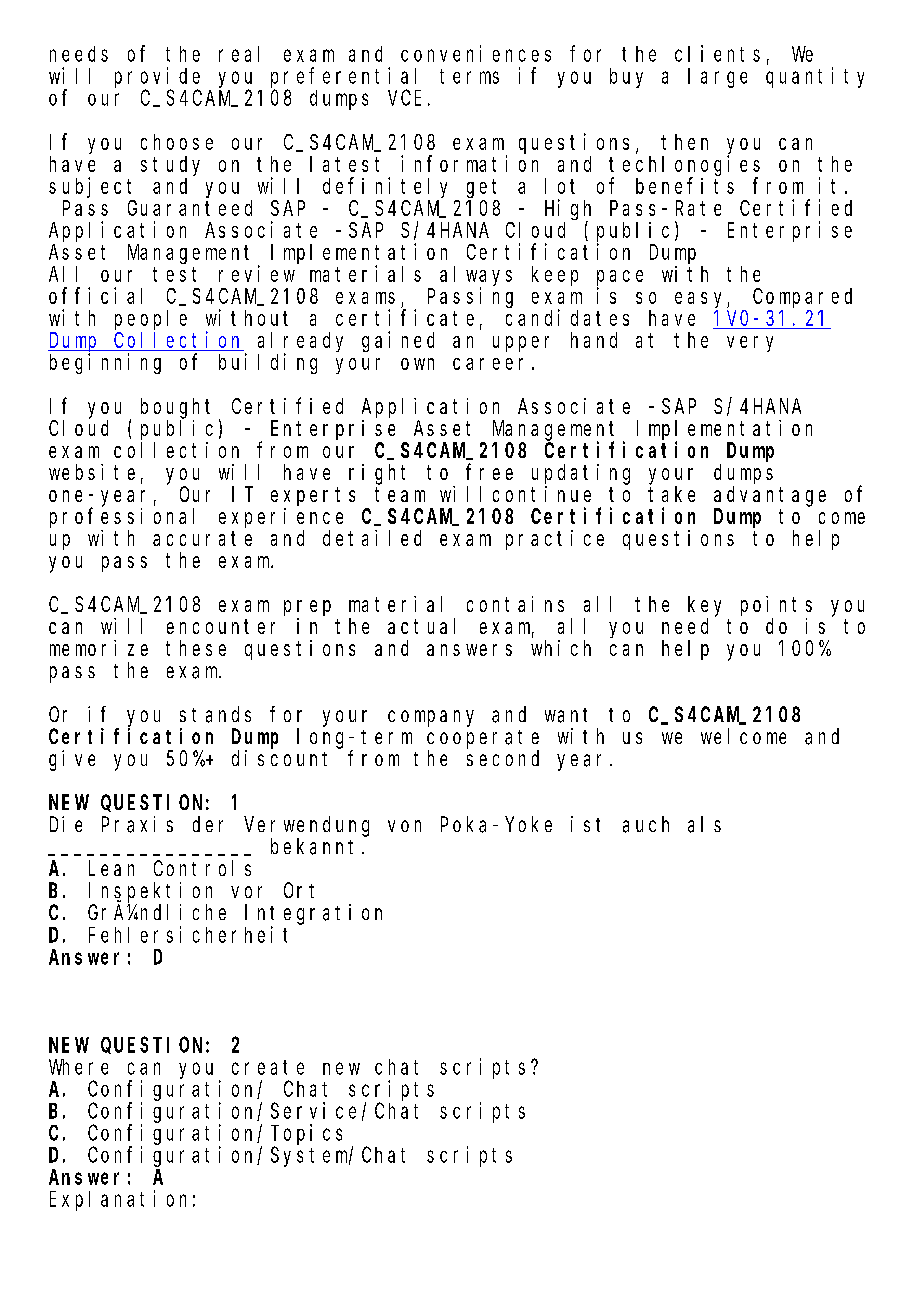 The image size is (924, 1308). What do you see at coordinates (151, 320) in the page?
I see `people` at bounding box center [151, 320].
